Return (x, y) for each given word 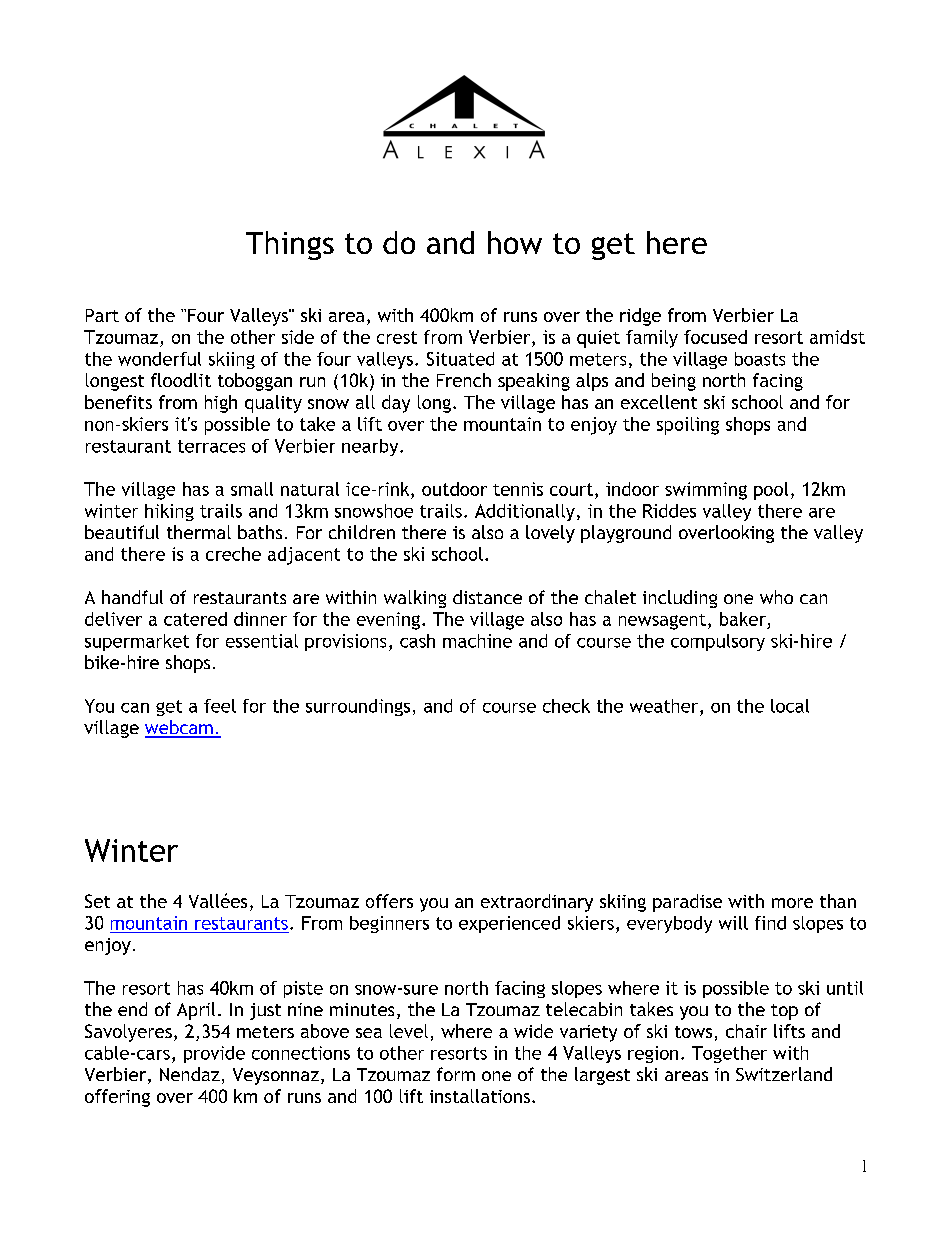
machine (477, 641)
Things (290, 245)
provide (214, 1054)
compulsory (718, 642)
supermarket (137, 642)
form (456, 1074)
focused (715, 337)
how (515, 242)
